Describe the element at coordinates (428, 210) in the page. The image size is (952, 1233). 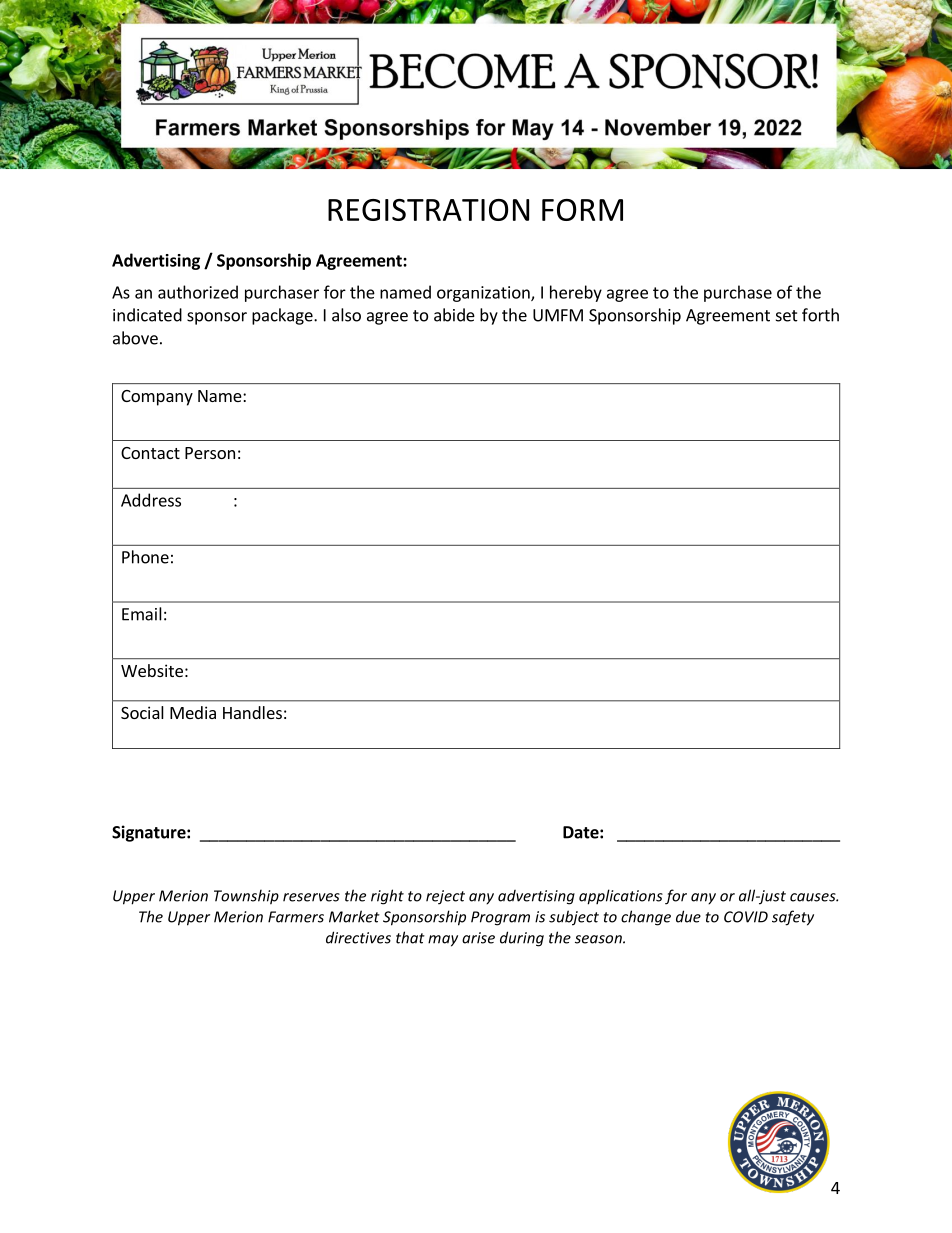
I see `REGISTRATION` at that location.
